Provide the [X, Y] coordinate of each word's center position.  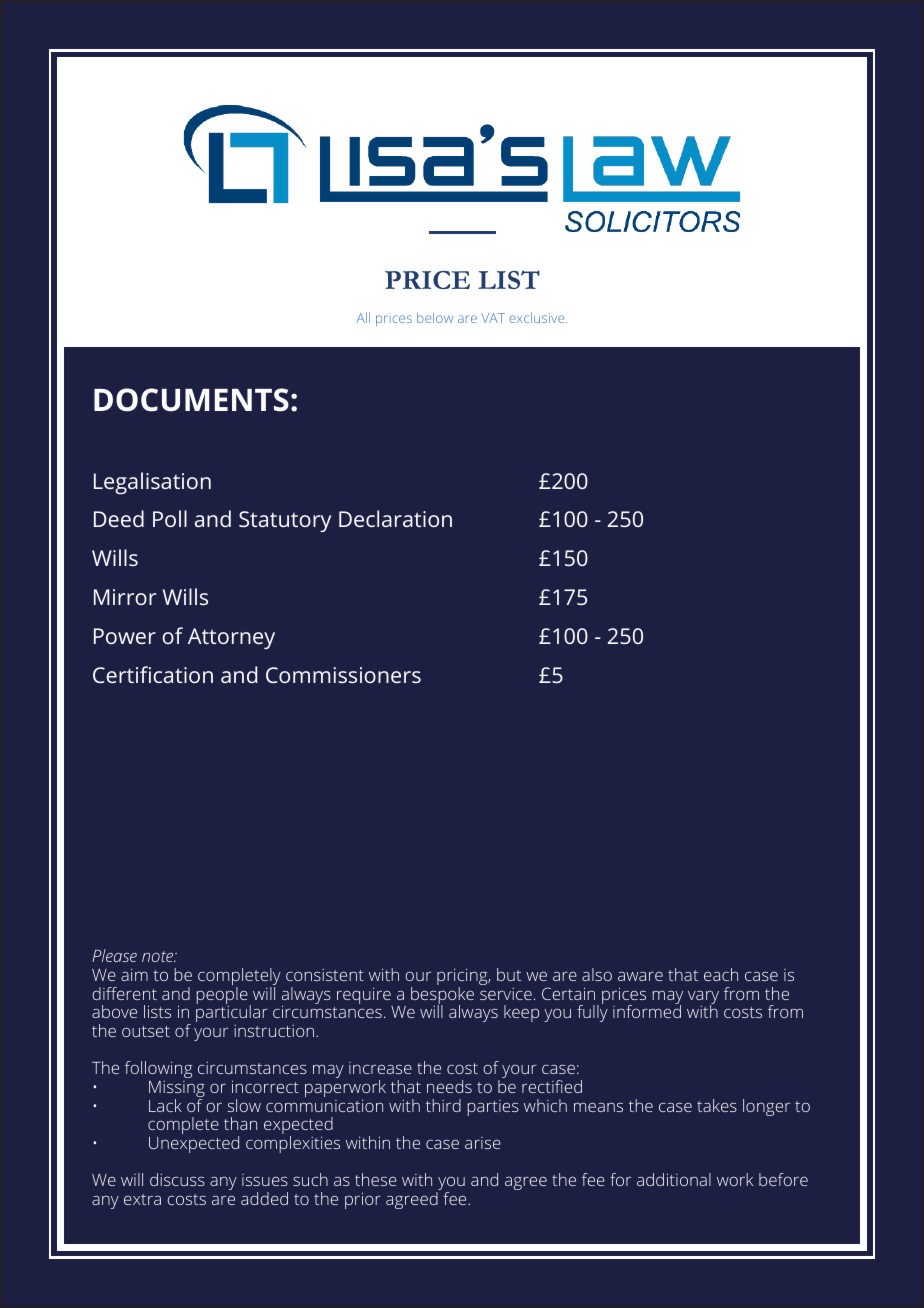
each [721, 974]
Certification [153, 674]
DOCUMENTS [191, 400]
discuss [177, 1179]
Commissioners [343, 675]
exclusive [538, 317]
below [435, 317]
